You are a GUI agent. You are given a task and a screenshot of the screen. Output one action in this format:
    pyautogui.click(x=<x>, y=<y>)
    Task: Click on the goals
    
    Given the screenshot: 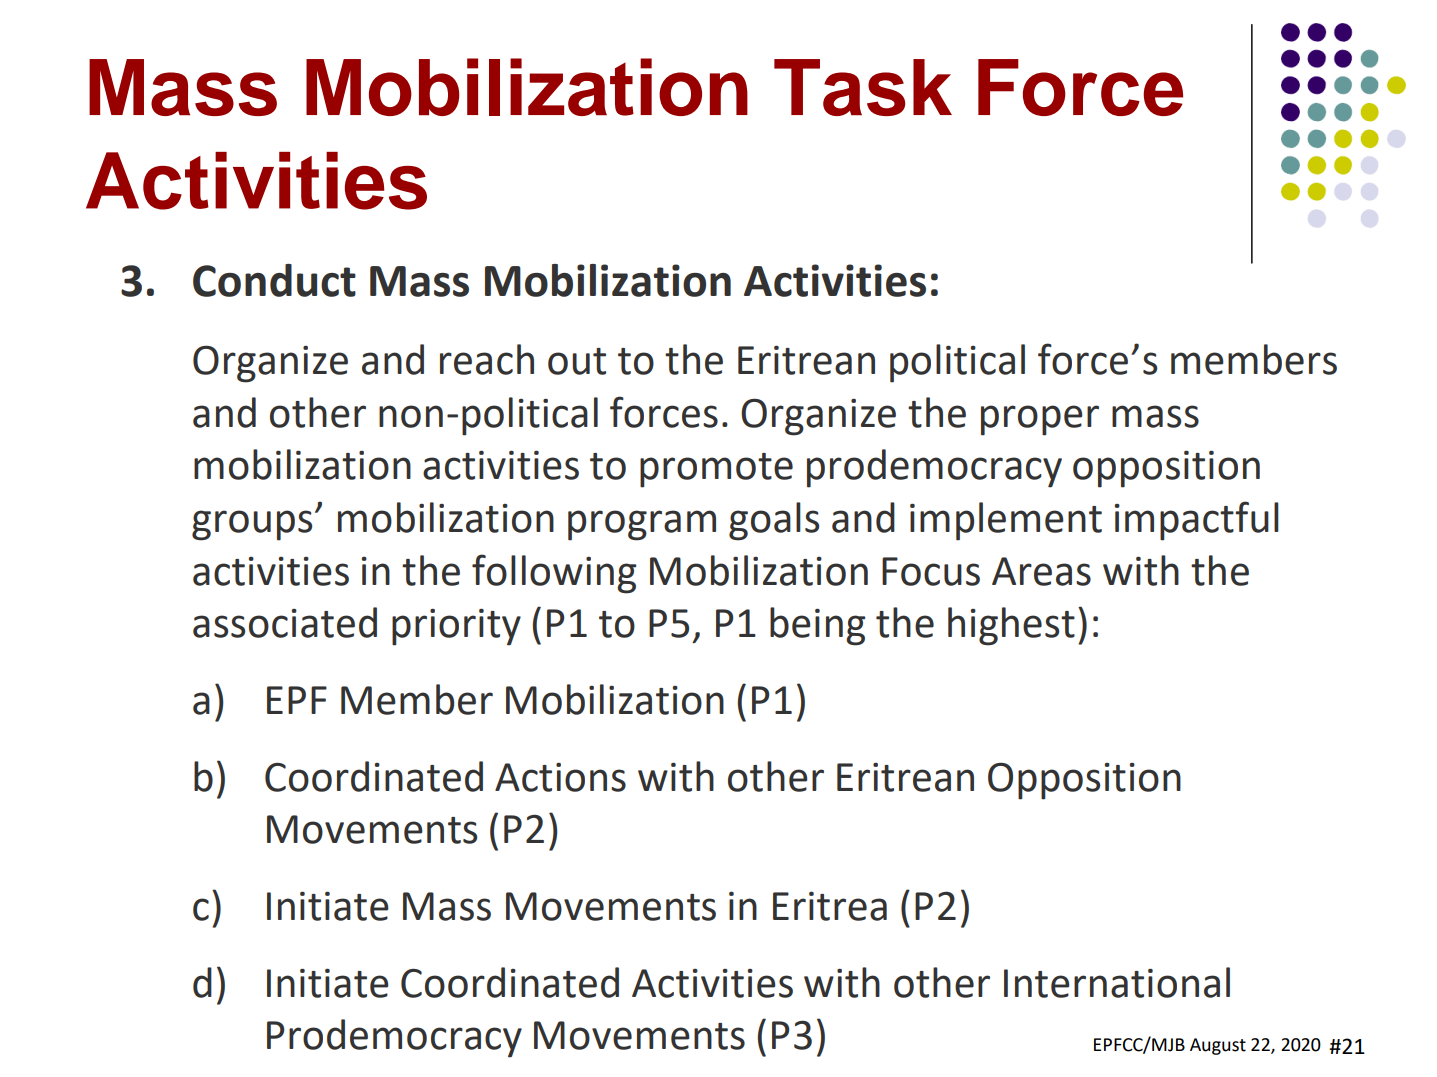 What is the action you would take?
    pyautogui.click(x=774, y=521)
